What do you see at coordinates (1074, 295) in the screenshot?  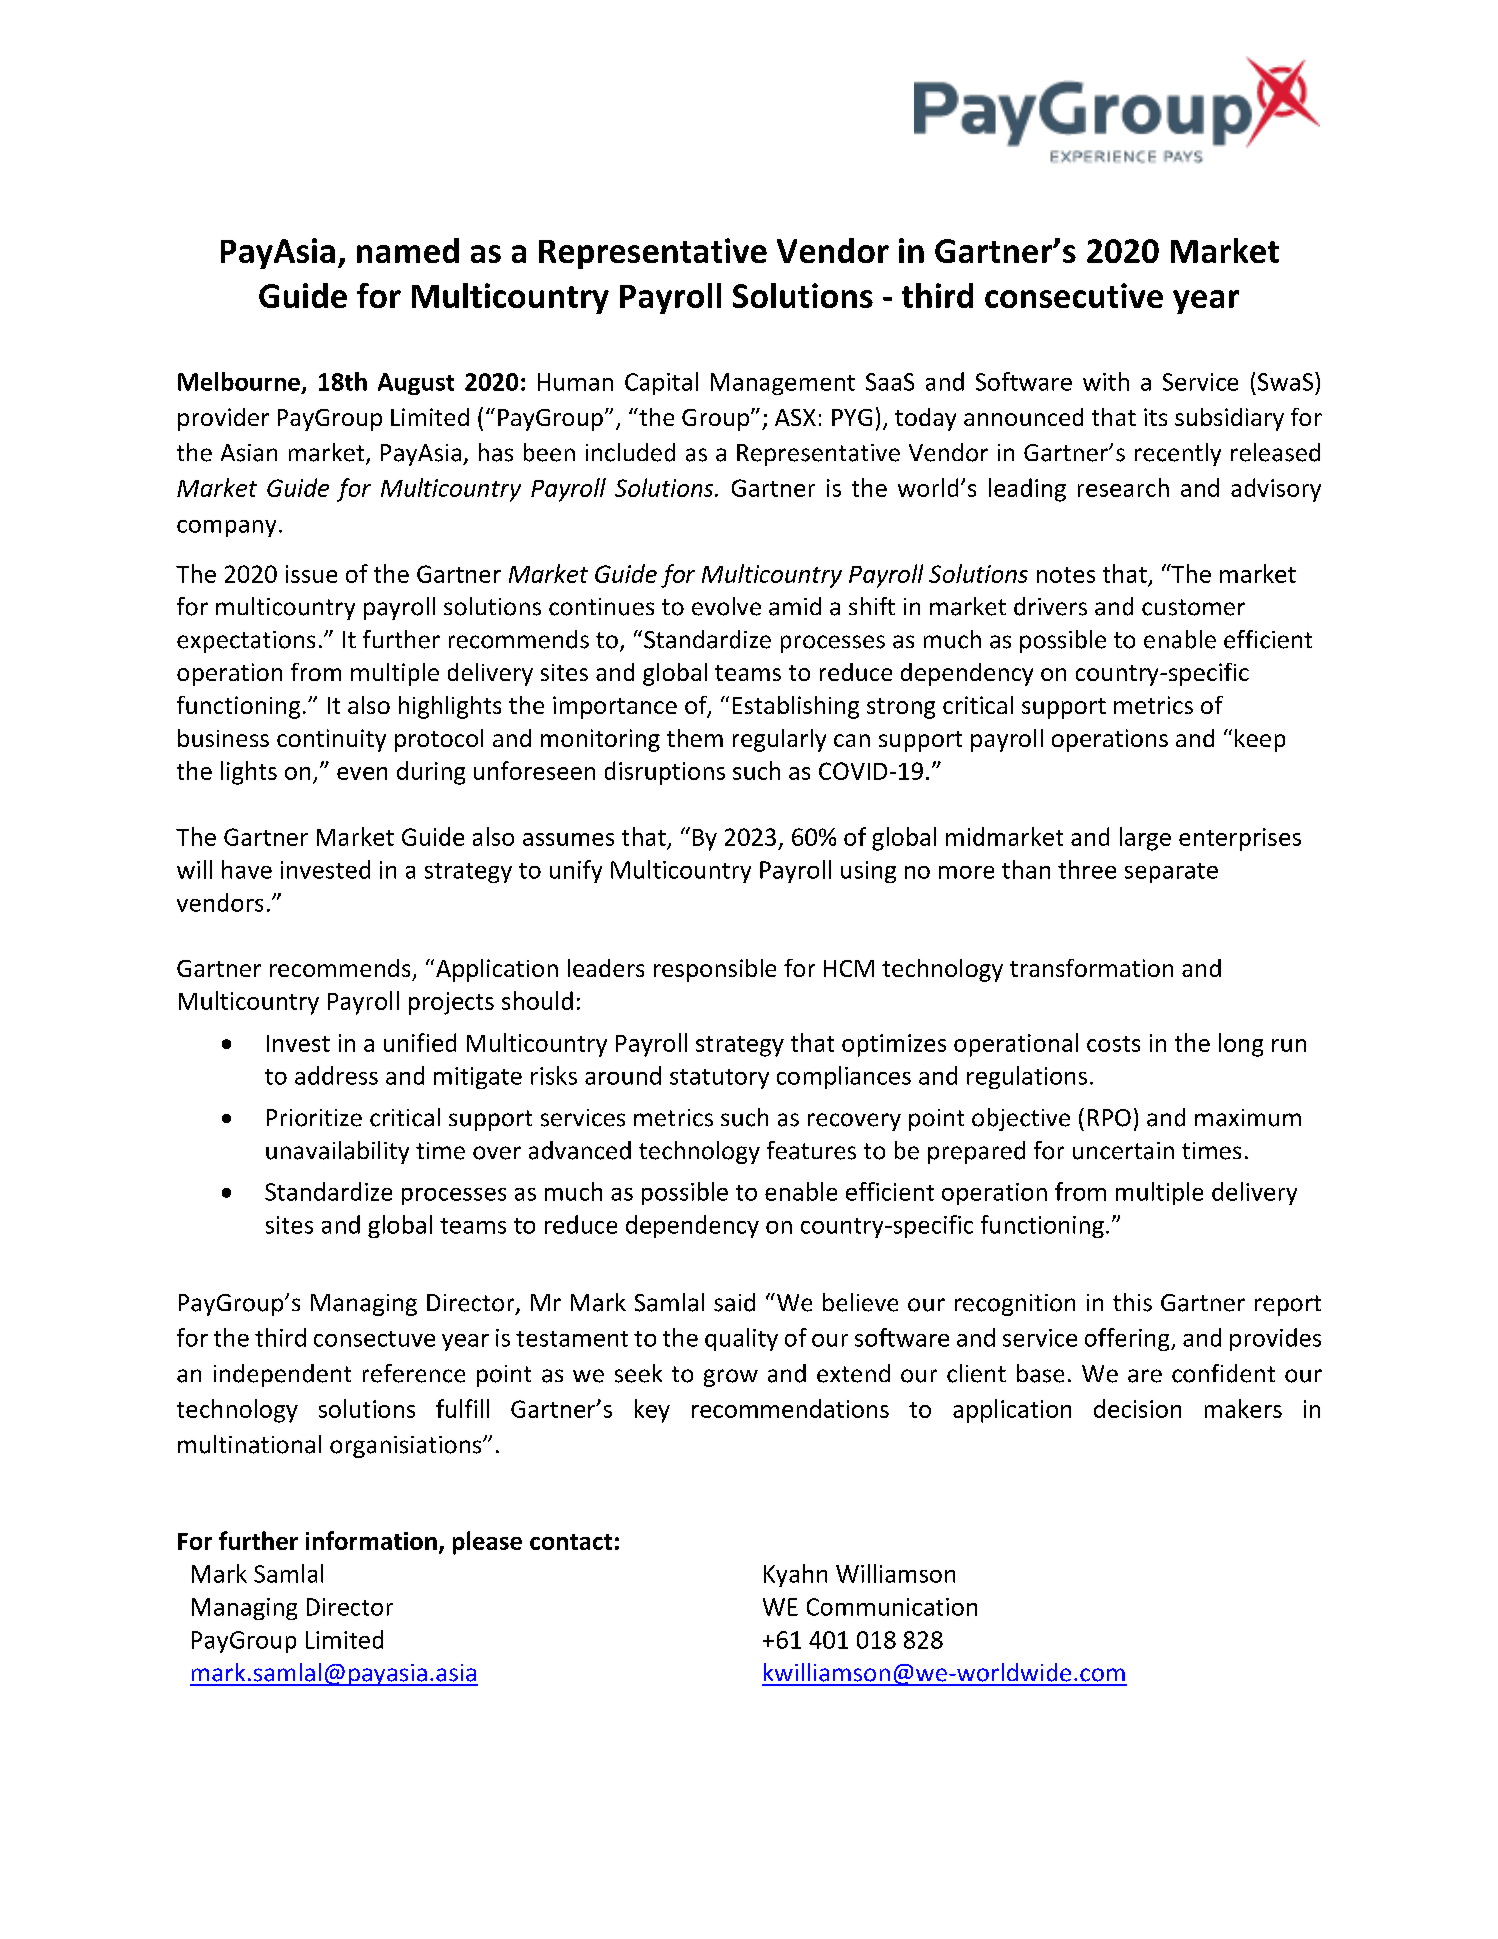 I see `consecutive` at bounding box center [1074, 295].
